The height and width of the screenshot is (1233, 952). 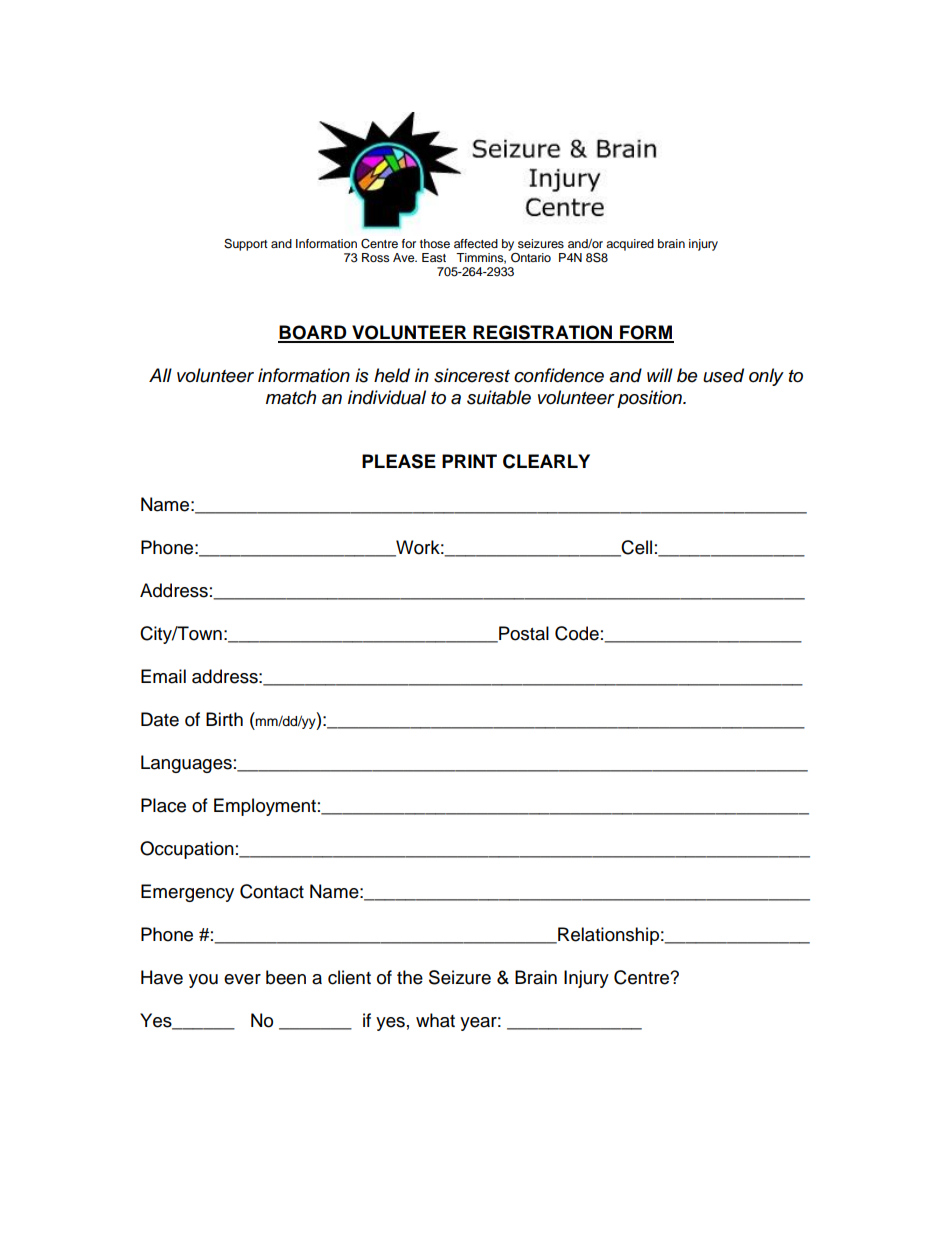 What do you see at coordinates (410, 977) in the screenshot?
I see `the` at bounding box center [410, 977].
